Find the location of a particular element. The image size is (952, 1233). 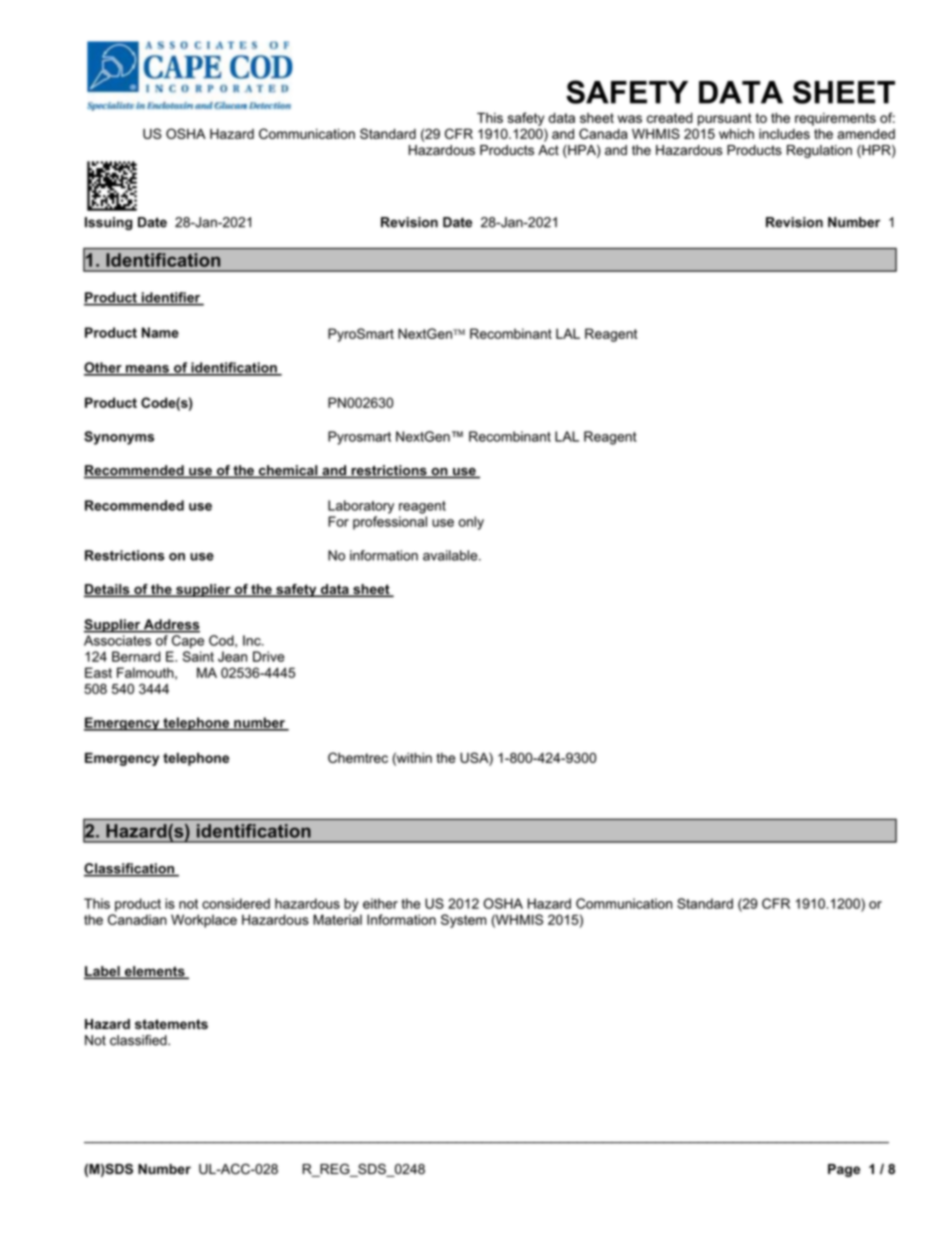

available is located at coordinates (451, 555).
